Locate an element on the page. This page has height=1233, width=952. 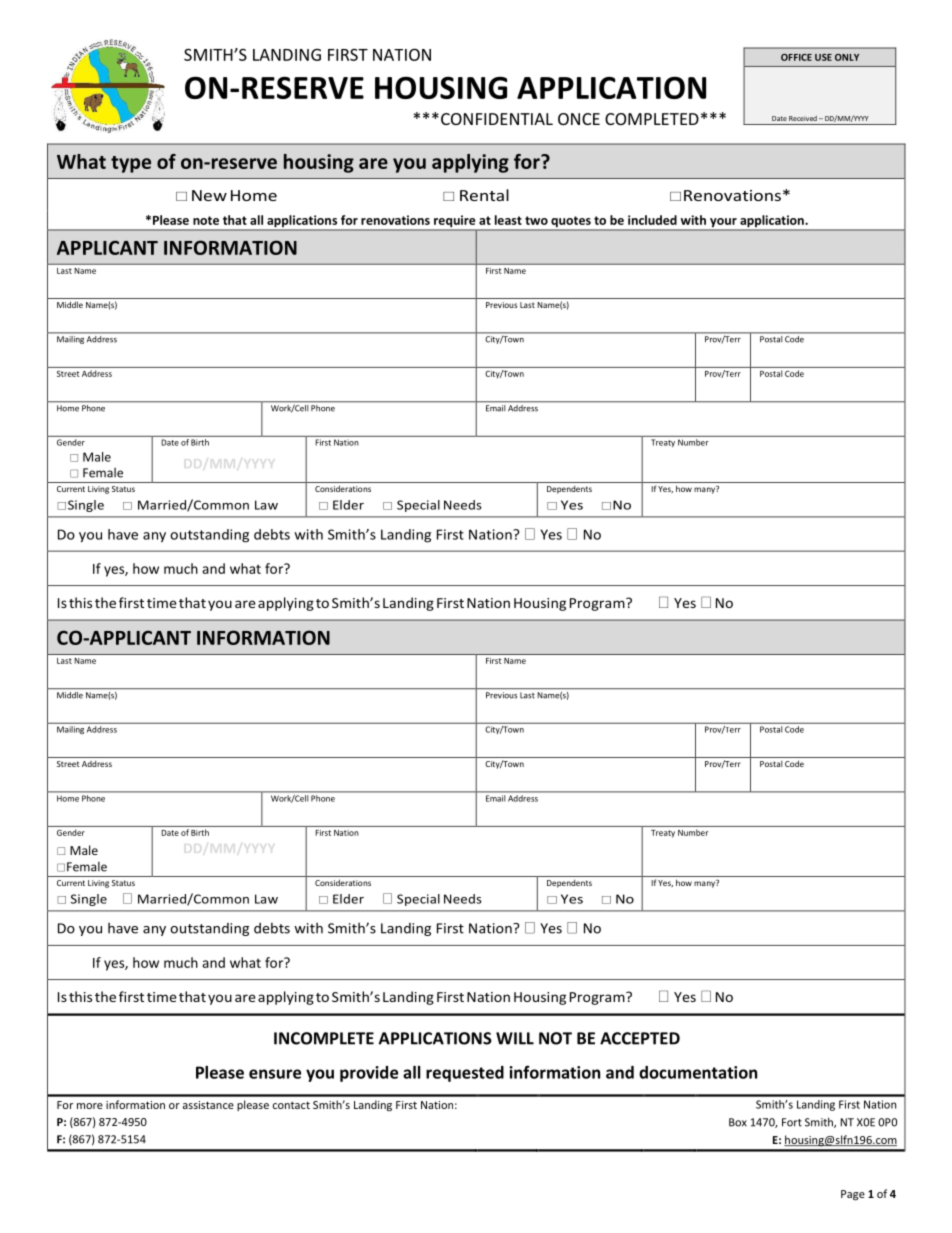
Received is located at coordinates (803, 118).
